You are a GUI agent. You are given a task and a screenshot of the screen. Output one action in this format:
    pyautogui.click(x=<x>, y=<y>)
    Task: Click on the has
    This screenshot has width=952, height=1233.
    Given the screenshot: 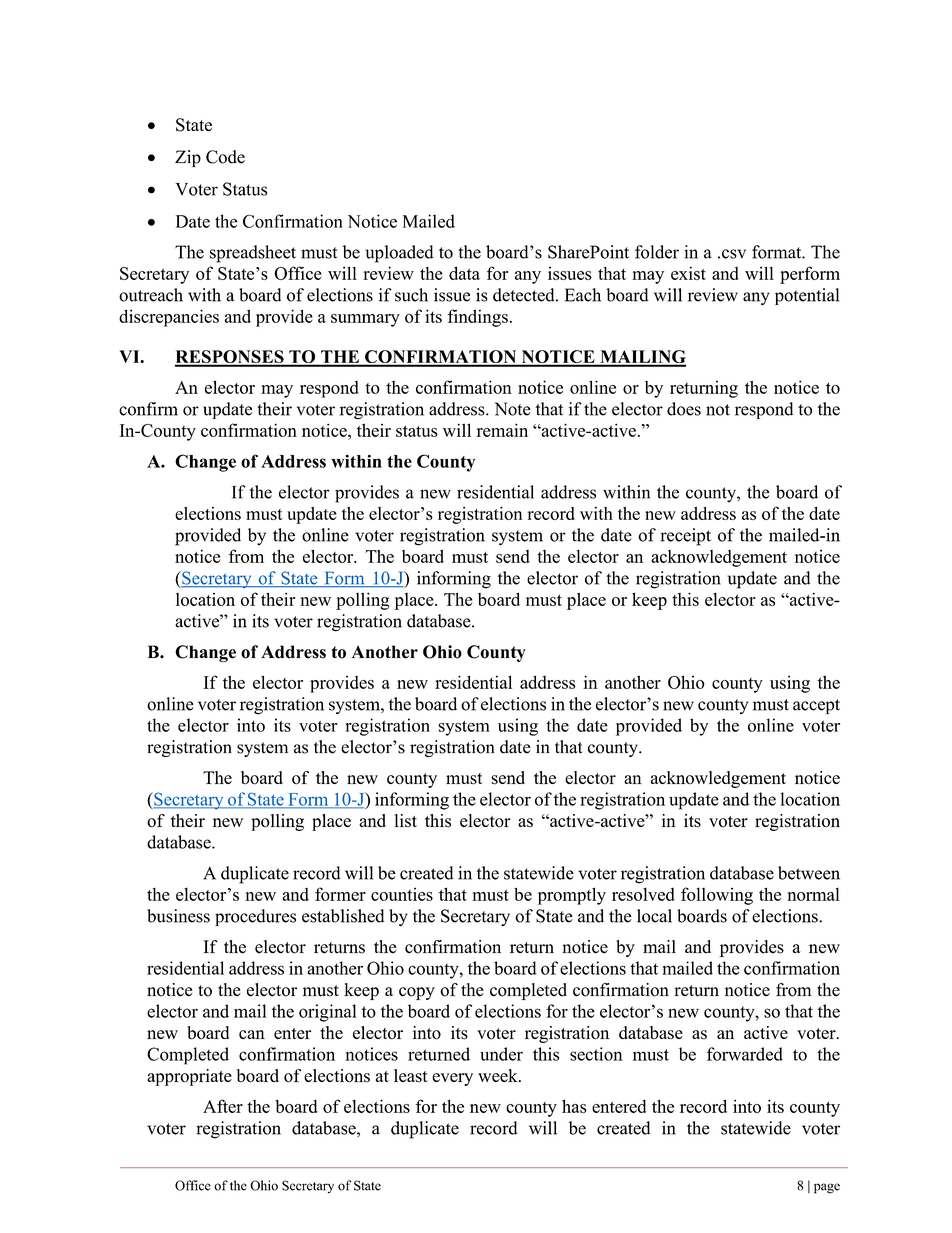 What is the action you would take?
    pyautogui.click(x=574, y=1106)
